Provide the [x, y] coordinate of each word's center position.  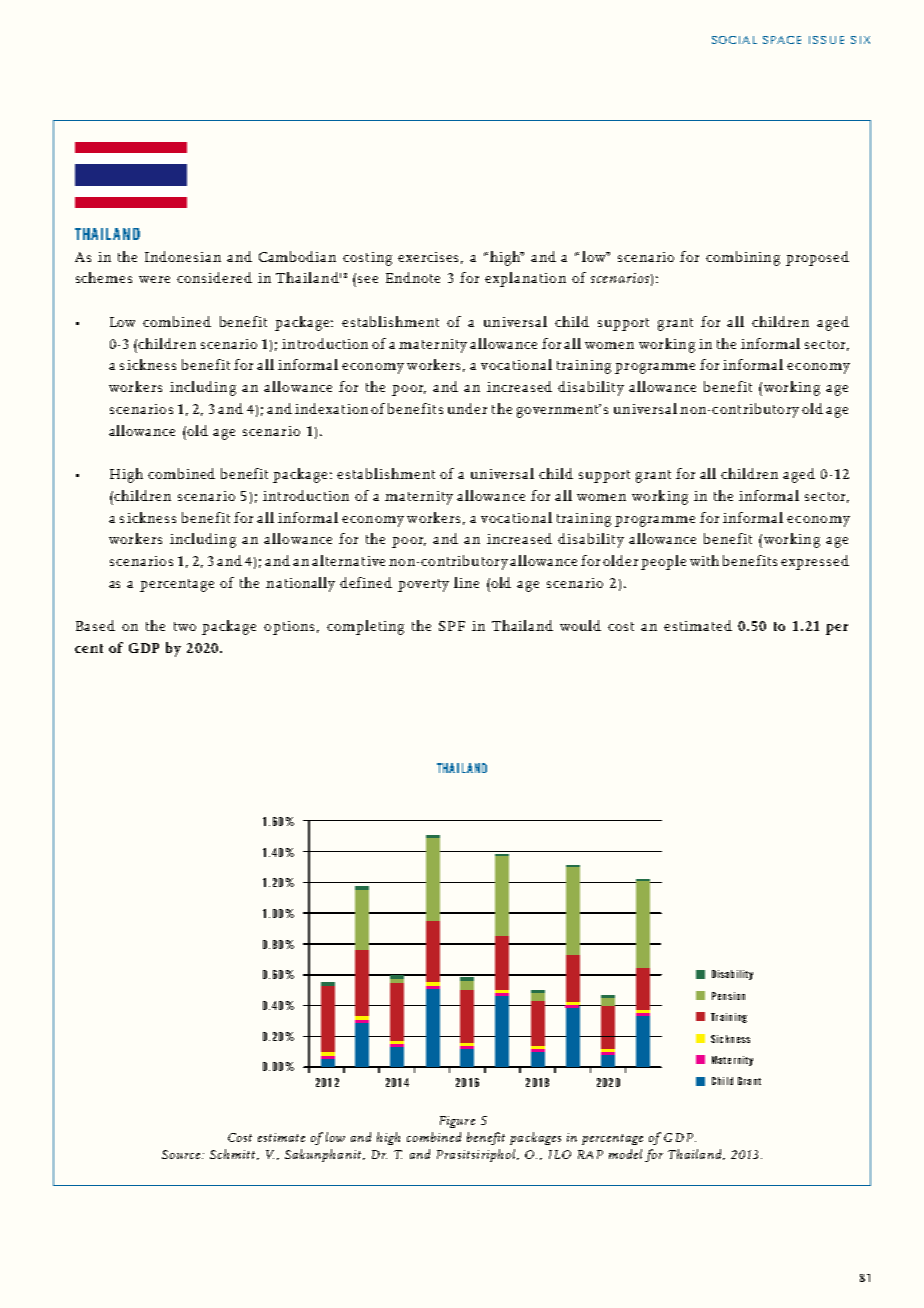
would [580, 625]
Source [182, 1154]
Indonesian [183, 256]
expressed [815, 562]
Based [95, 625]
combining [743, 258]
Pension [728, 996]
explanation [525, 279]
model [625, 1154]
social [734, 40]
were [154, 279]
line [466, 582]
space [782, 40]
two [185, 626]
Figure [457, 1122]
